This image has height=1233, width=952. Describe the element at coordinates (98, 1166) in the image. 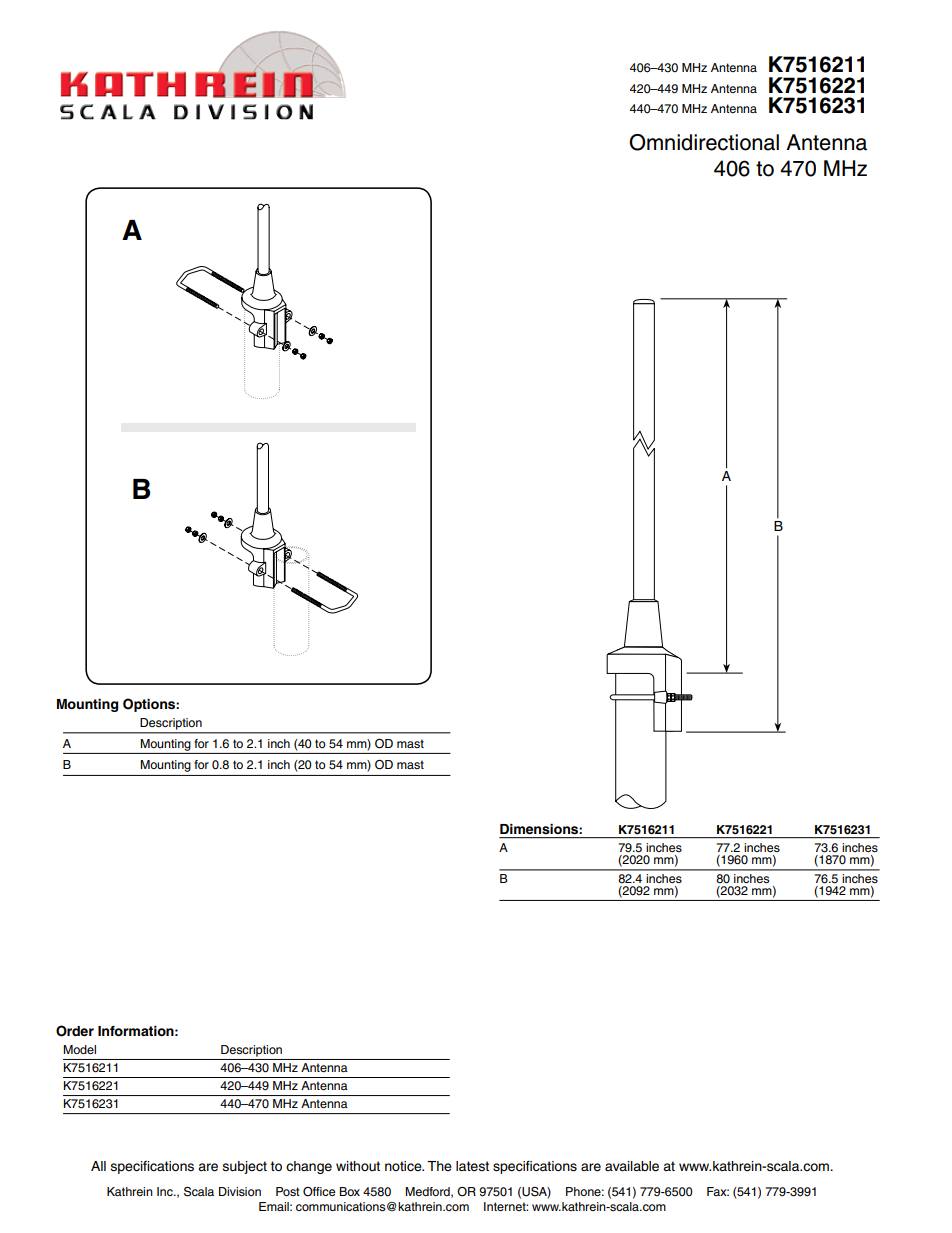

I see `All` at that location.
